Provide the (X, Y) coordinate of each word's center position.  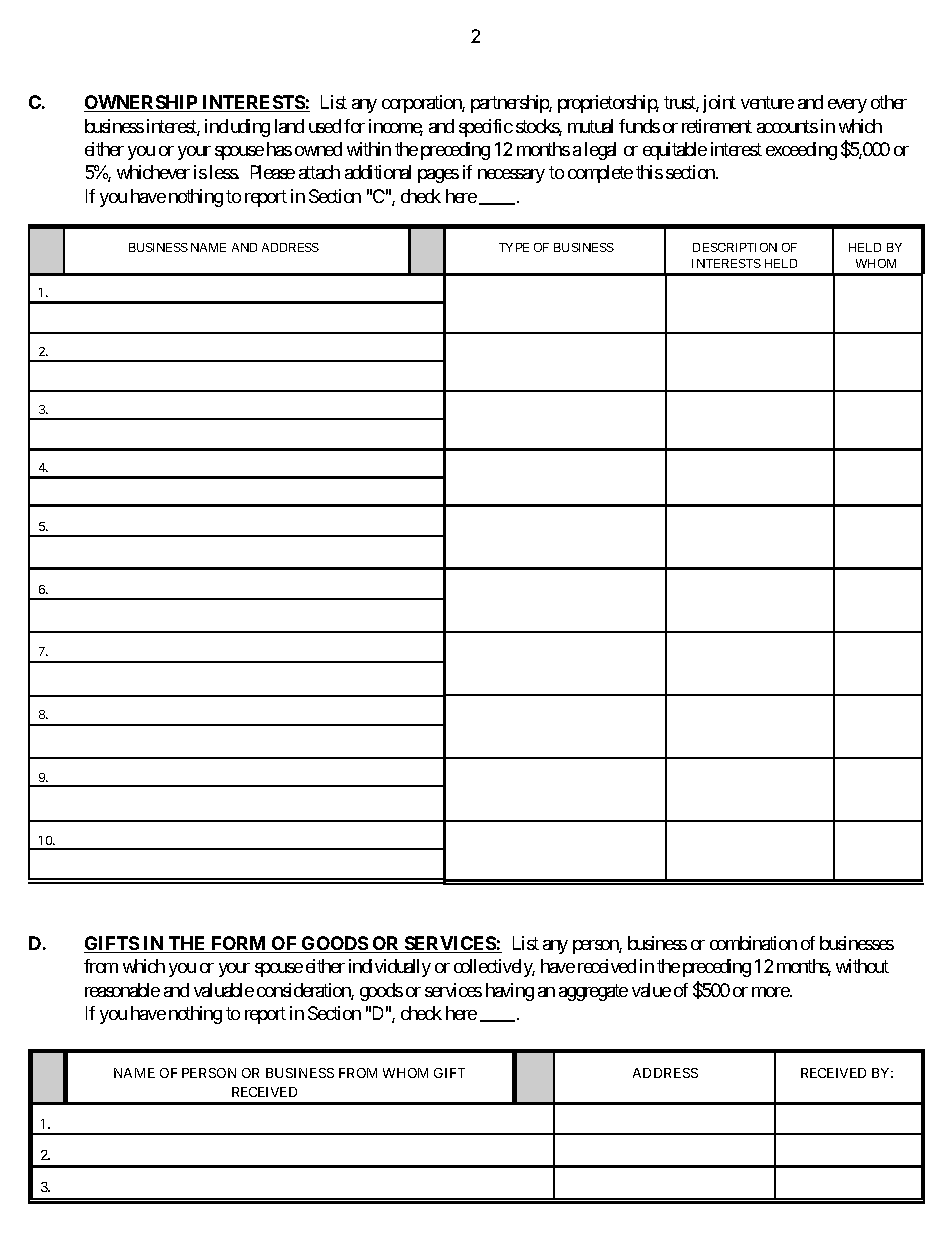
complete (600, 174)
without (862, 966)
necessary (511, 176)
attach (319, 172)
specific (486, 128)
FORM (239, 944)
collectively (494, 968)
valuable (224, 990)
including (237, 128)
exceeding (801, 151)
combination (753, 943)
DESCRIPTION (735, 247)
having (510, 992)
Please (273, 172)
